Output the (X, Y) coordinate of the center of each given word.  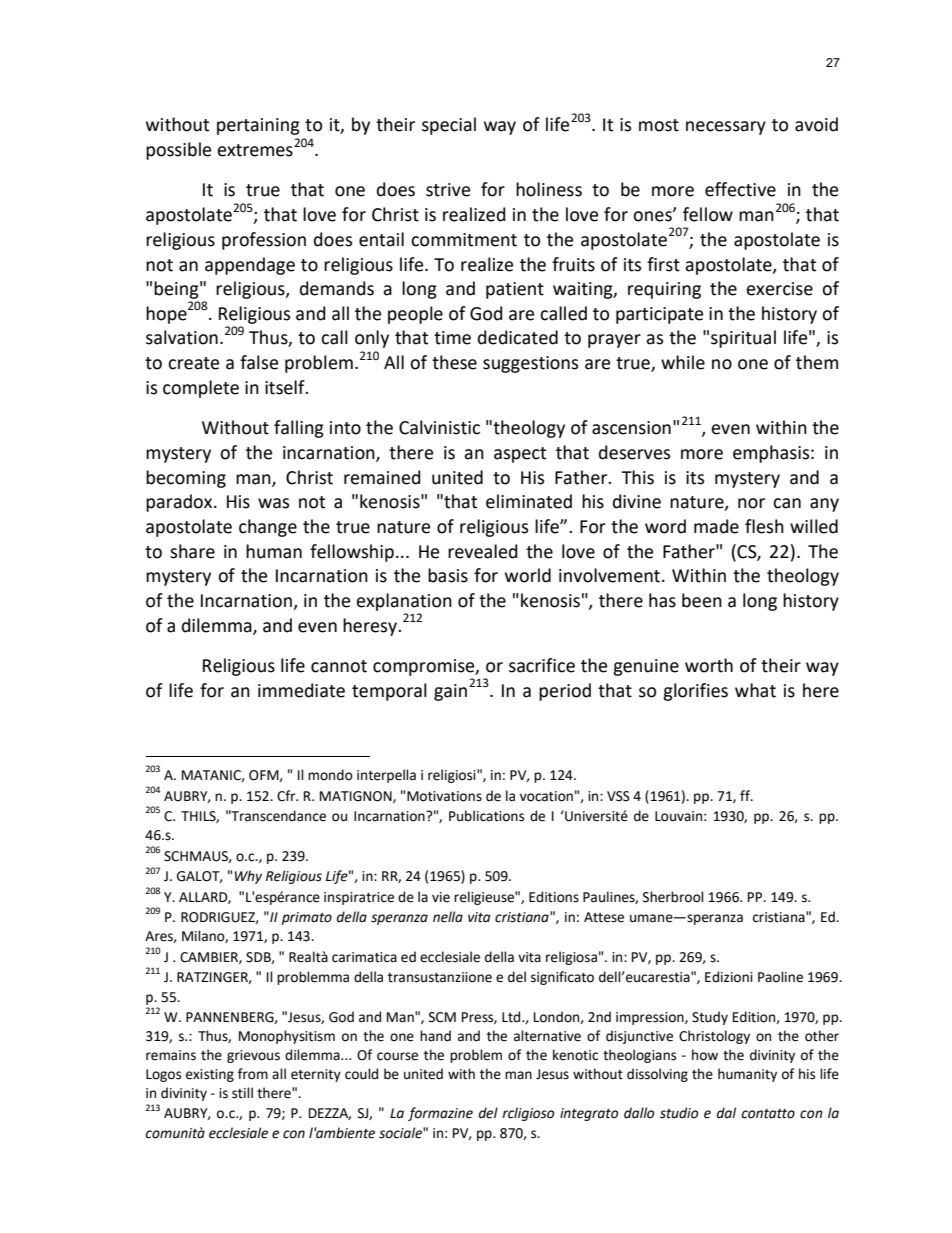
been (702, 600)
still (242, 1093)
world (528, 575)
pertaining (258, 126)
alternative (547, 1036)
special (449, 126)
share (192, 551)
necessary (726, 128)
